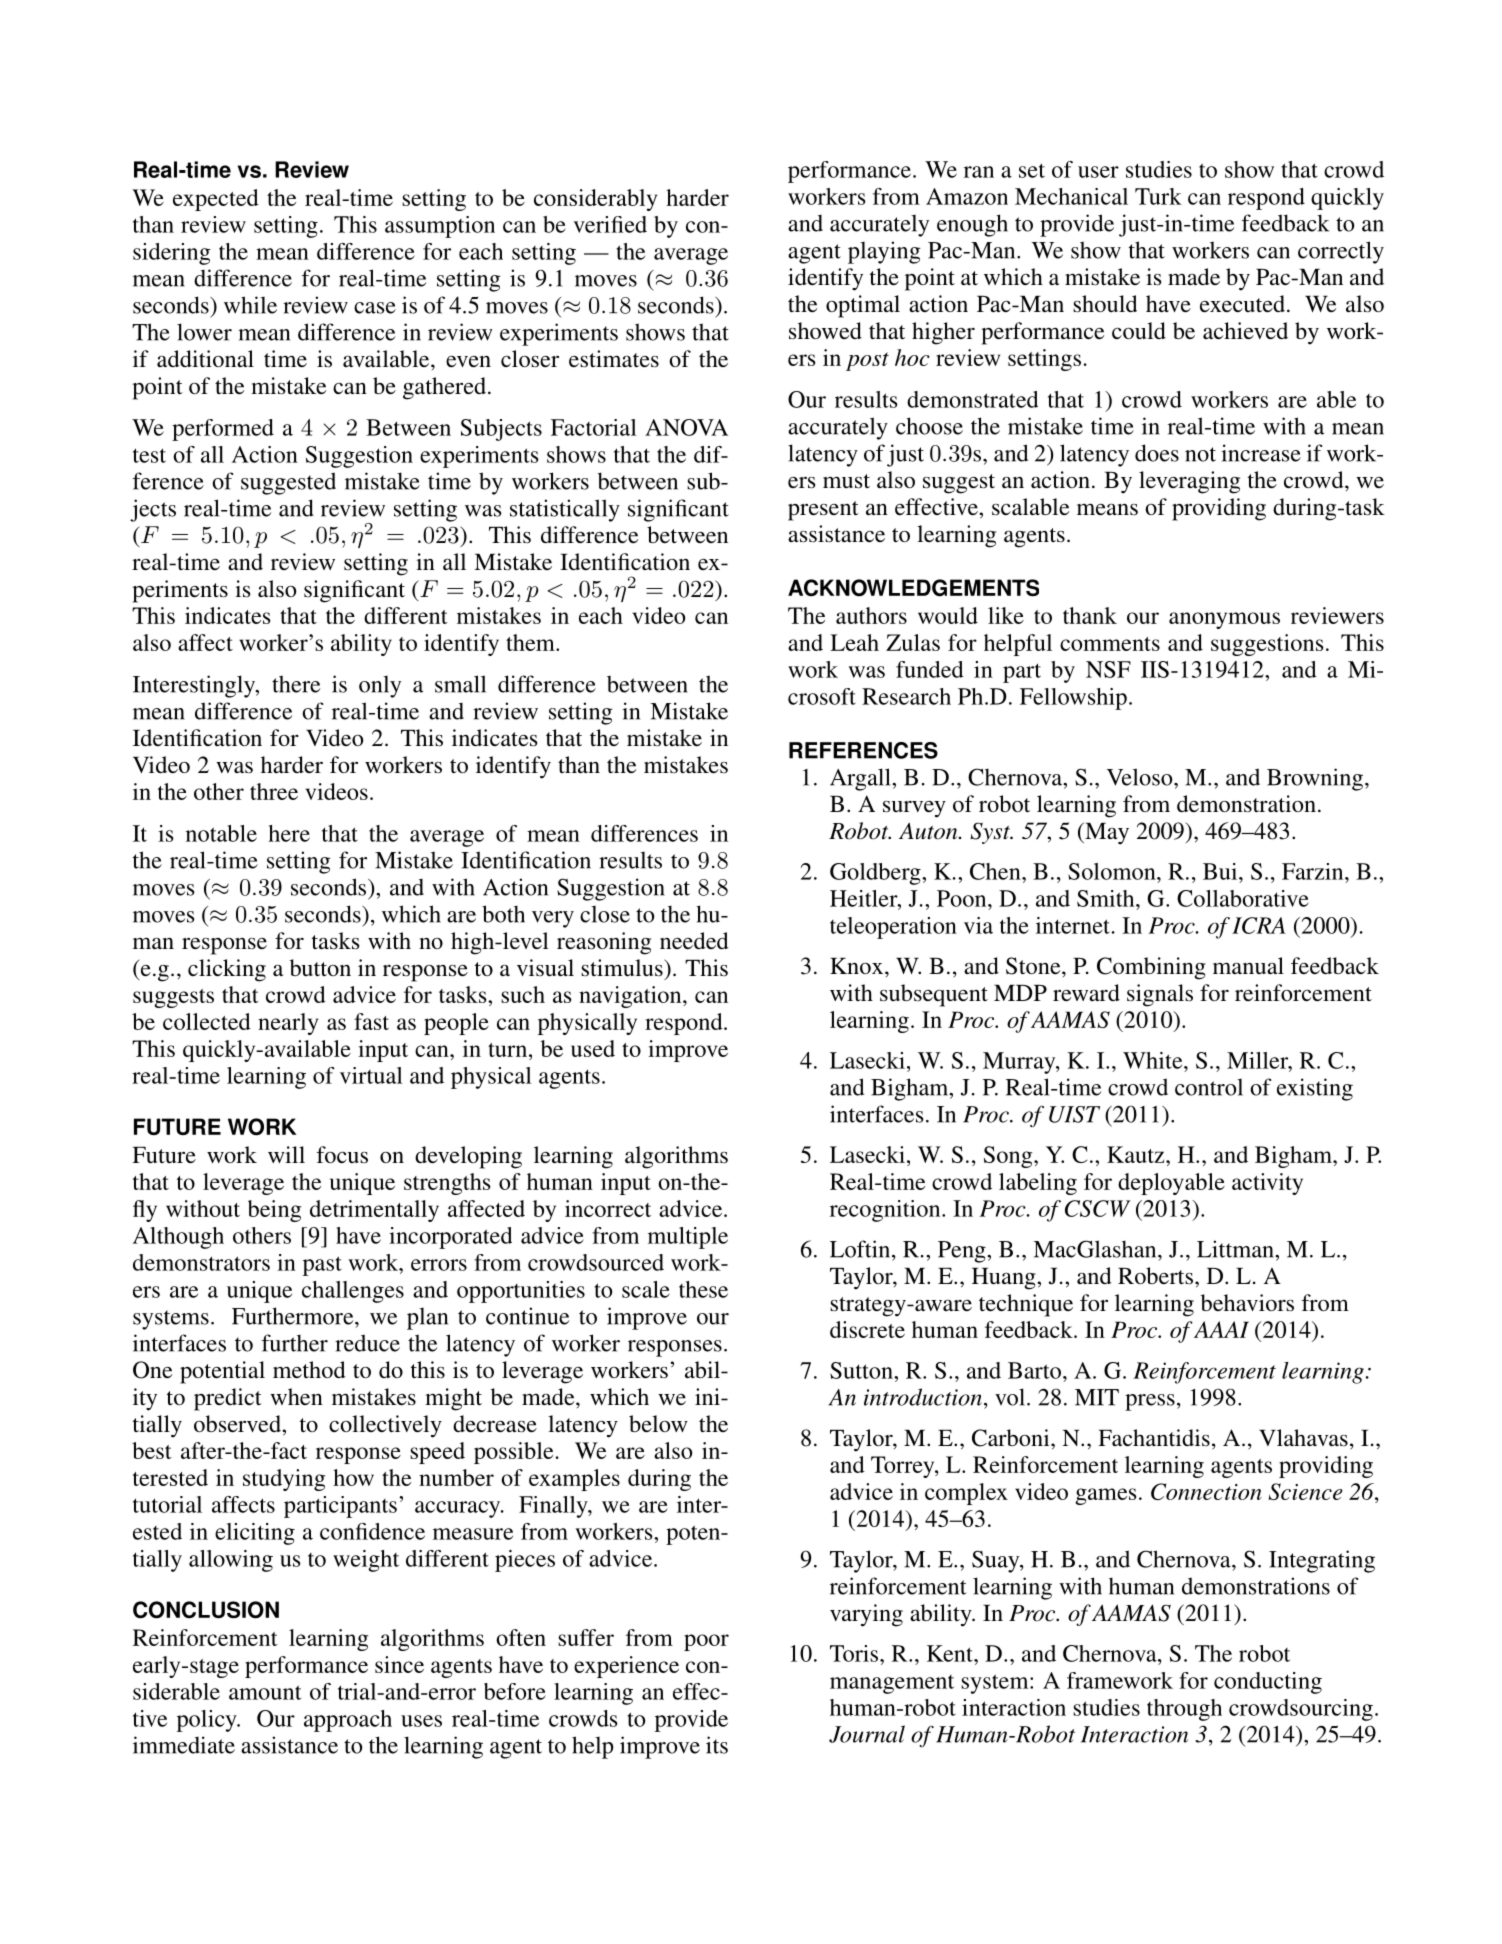 This image has height=1944, width=1502. I want to click on Combining, so click(1151, 968).
